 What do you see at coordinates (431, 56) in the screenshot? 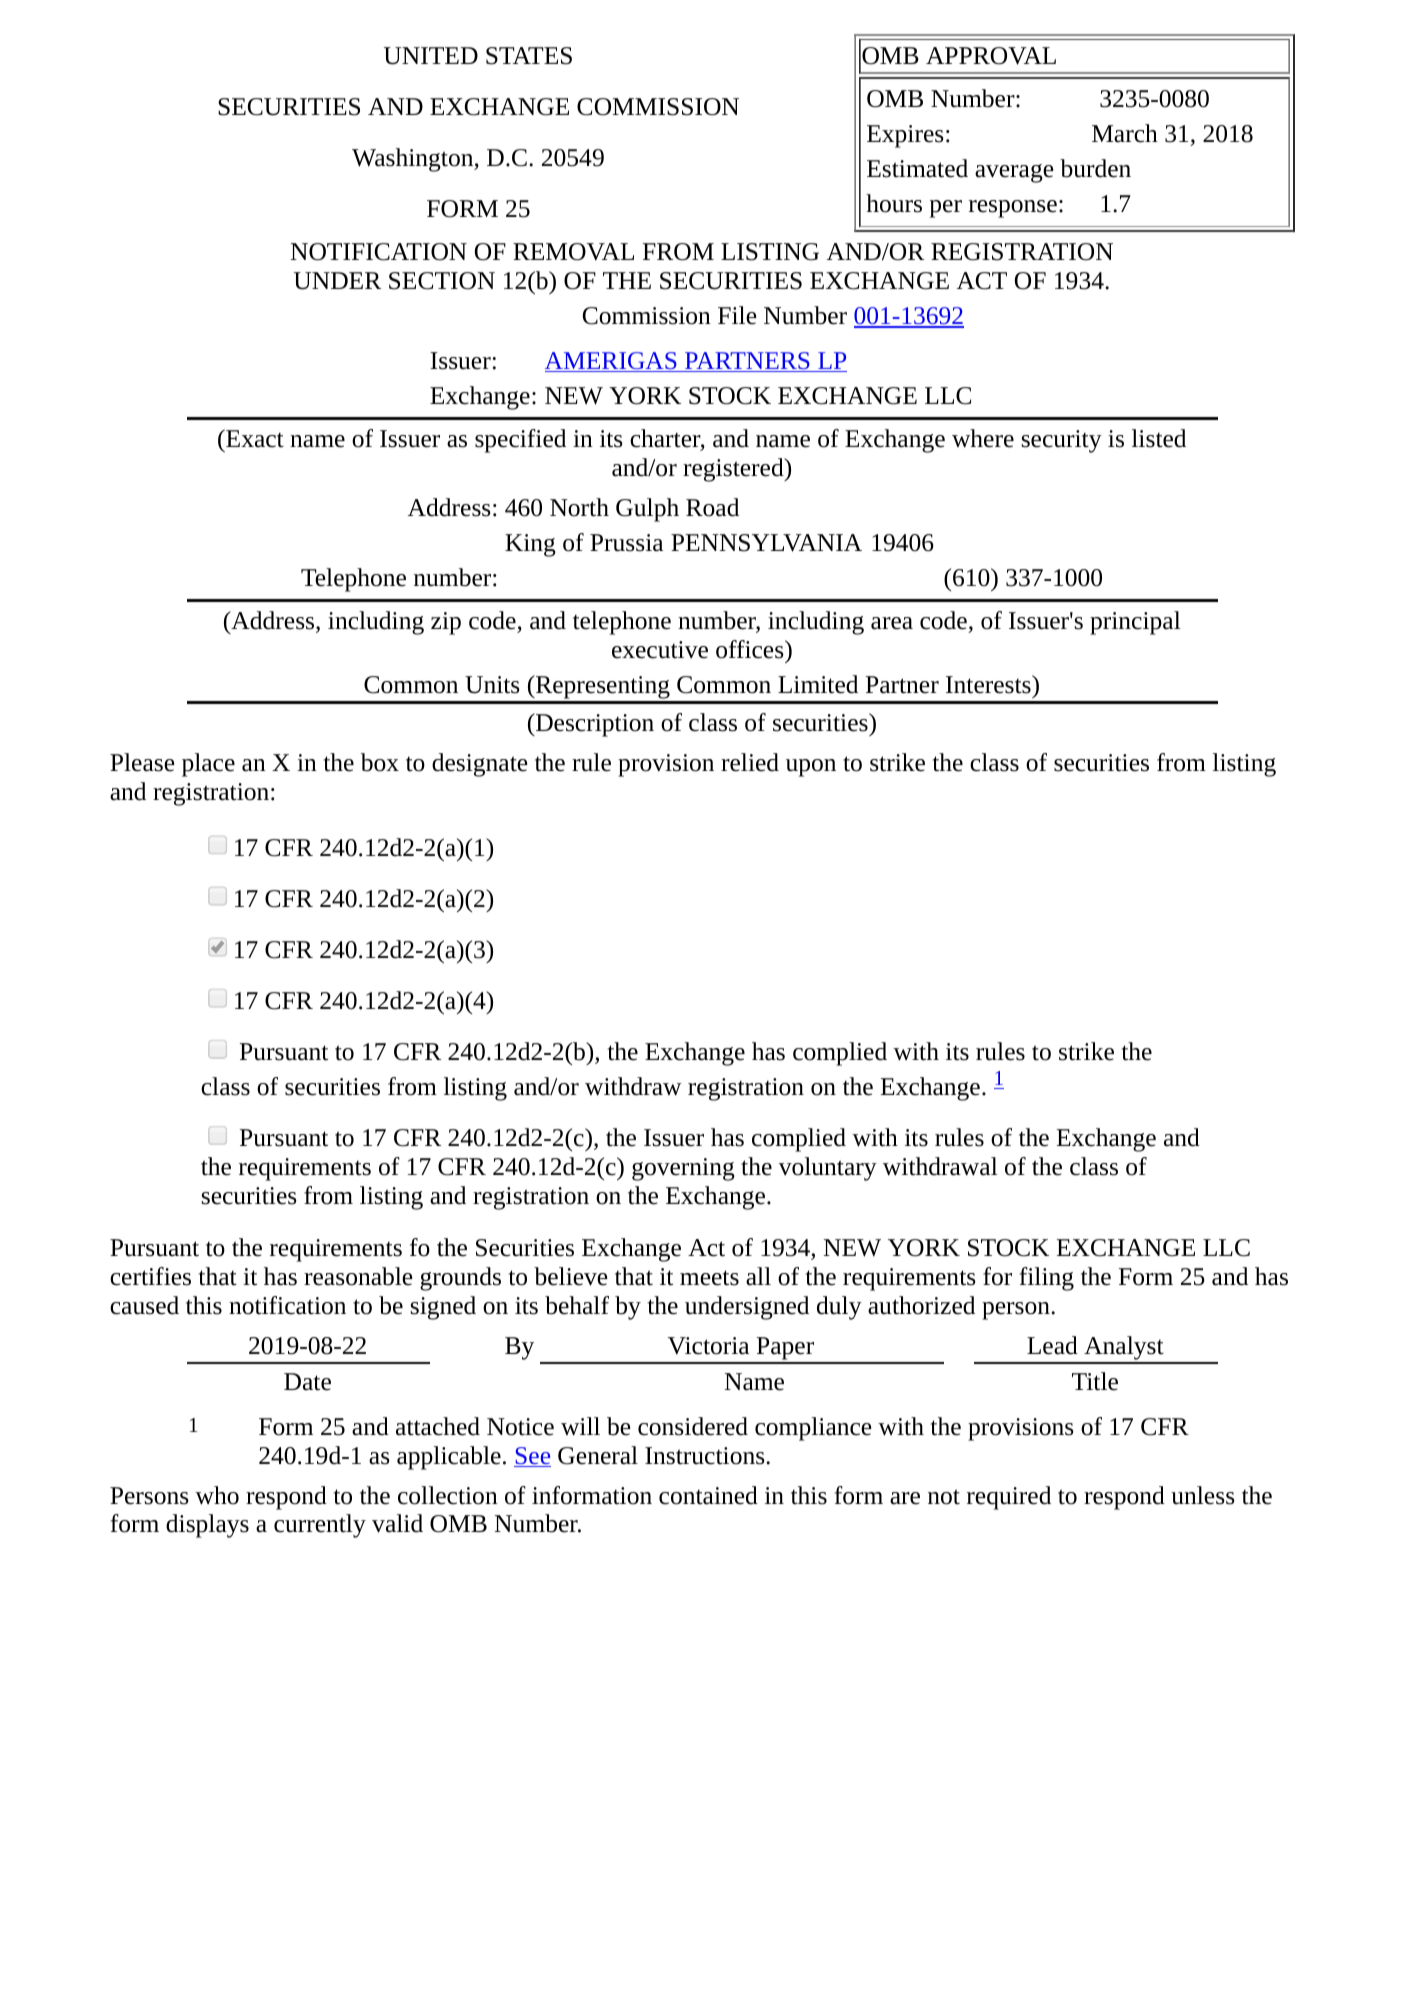
I see `UNITED` at bounding box center [431, 56].
